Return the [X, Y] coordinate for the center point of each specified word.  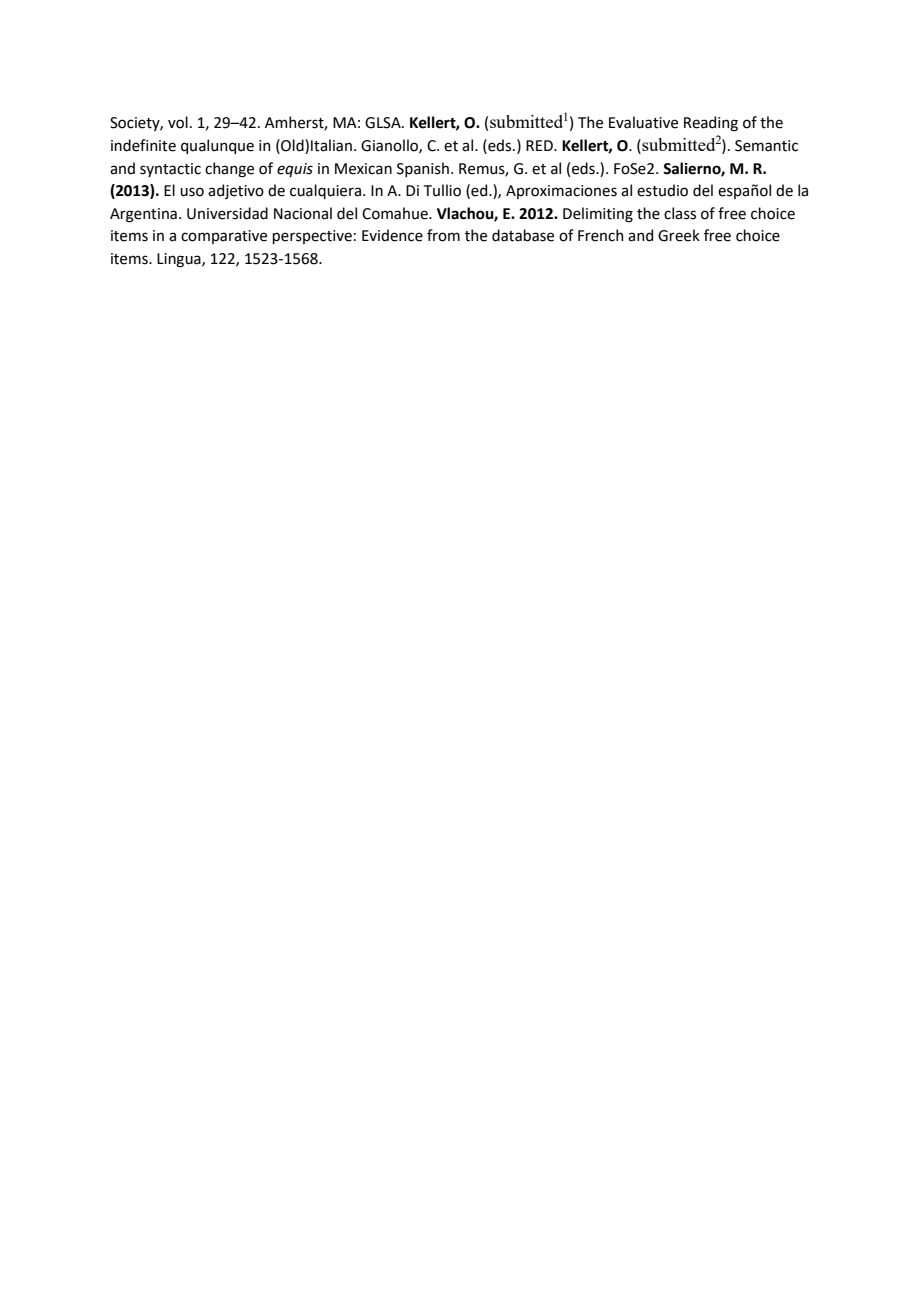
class [680, 213]
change [229, 170]
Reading [711, 124]
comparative [224, 237]
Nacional [303, 213]
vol [178, 122]
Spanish [423, 169]
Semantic [766, 146]
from [443, 235]
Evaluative [643, 122]
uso [192, 192]
